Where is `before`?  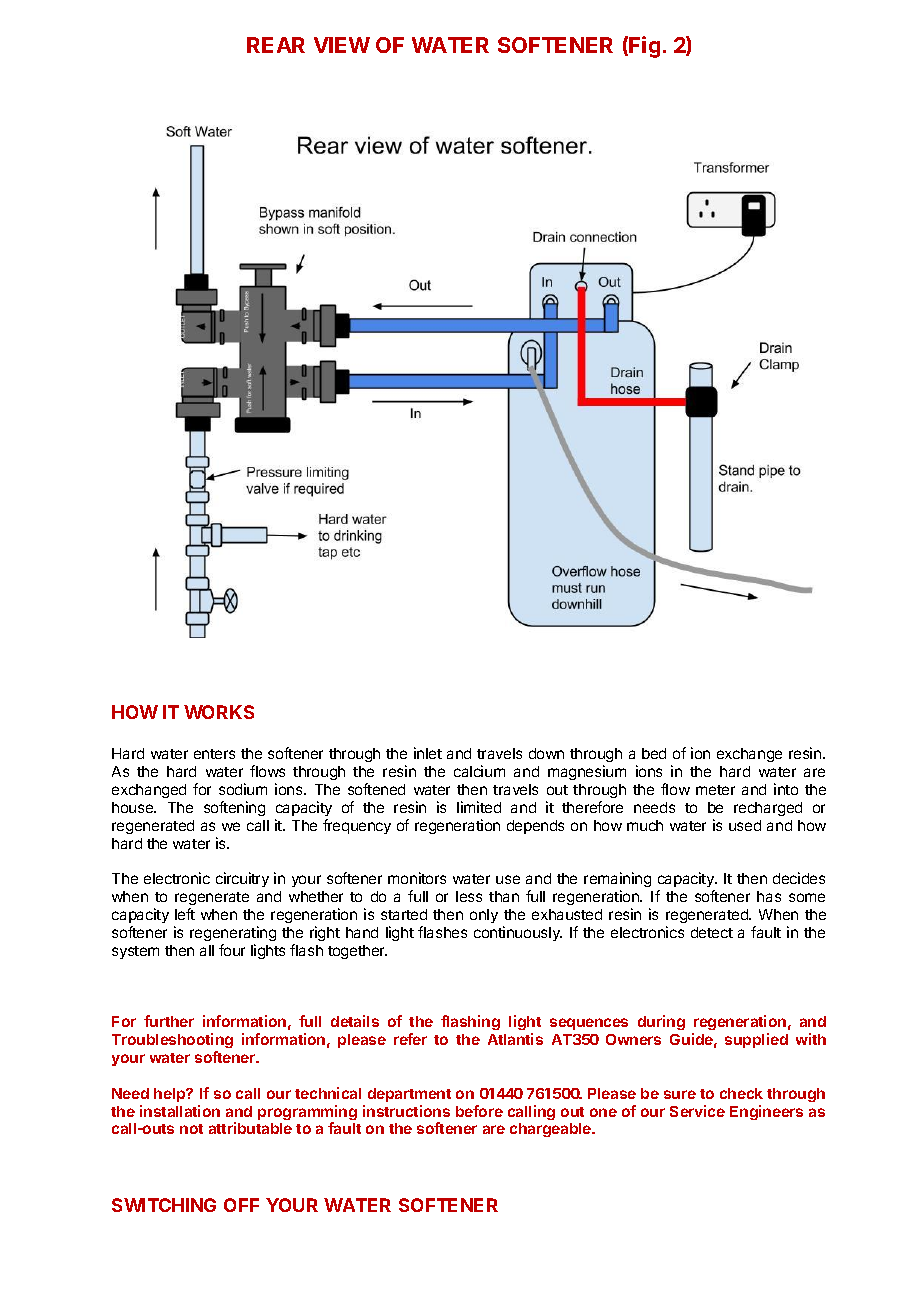 before is located at coordinates (479, 1111).
